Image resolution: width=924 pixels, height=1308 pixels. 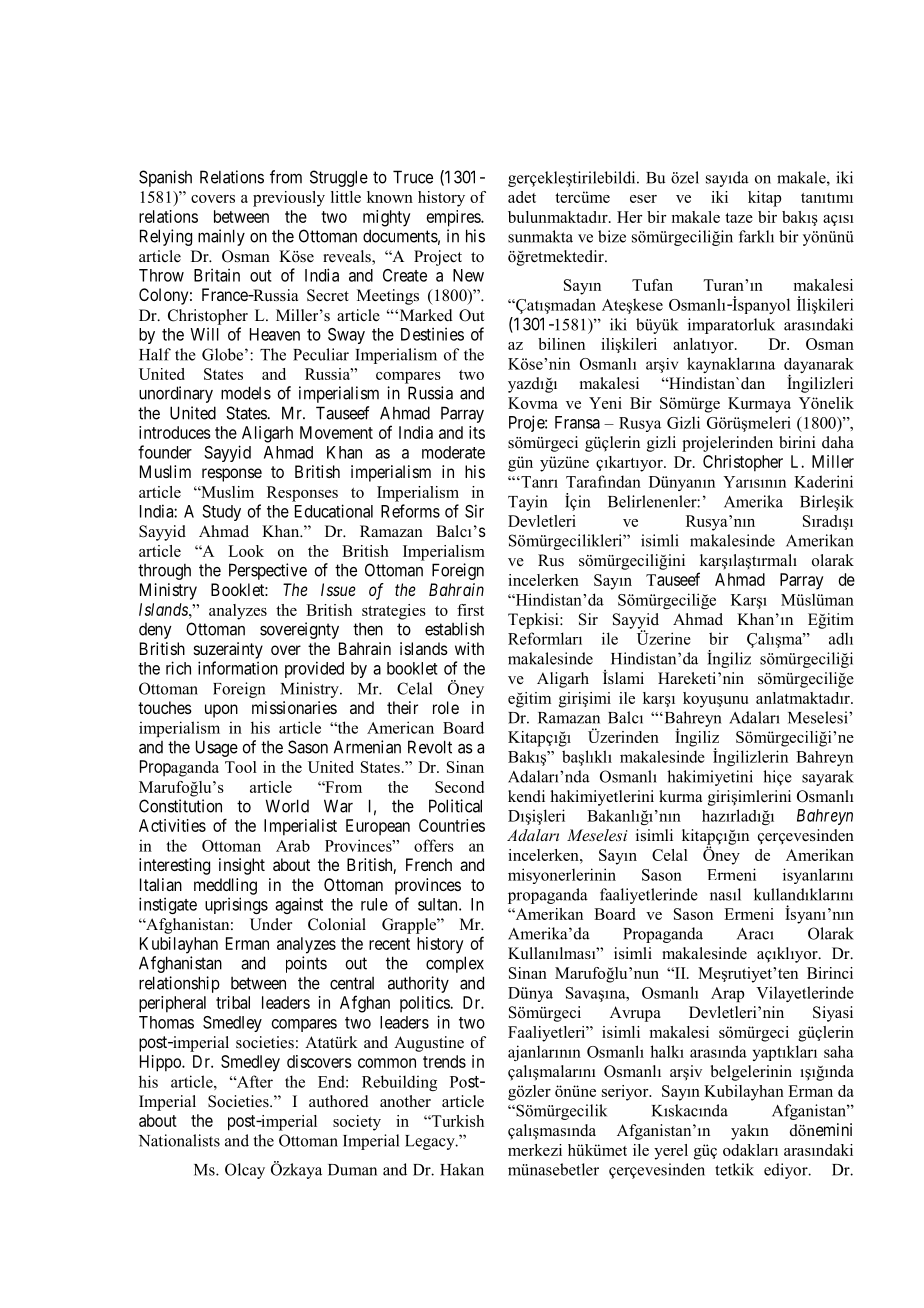 What do you see at coordinates (454, 218) in the page?
I see `empires` at bounding box center [454, 218].
